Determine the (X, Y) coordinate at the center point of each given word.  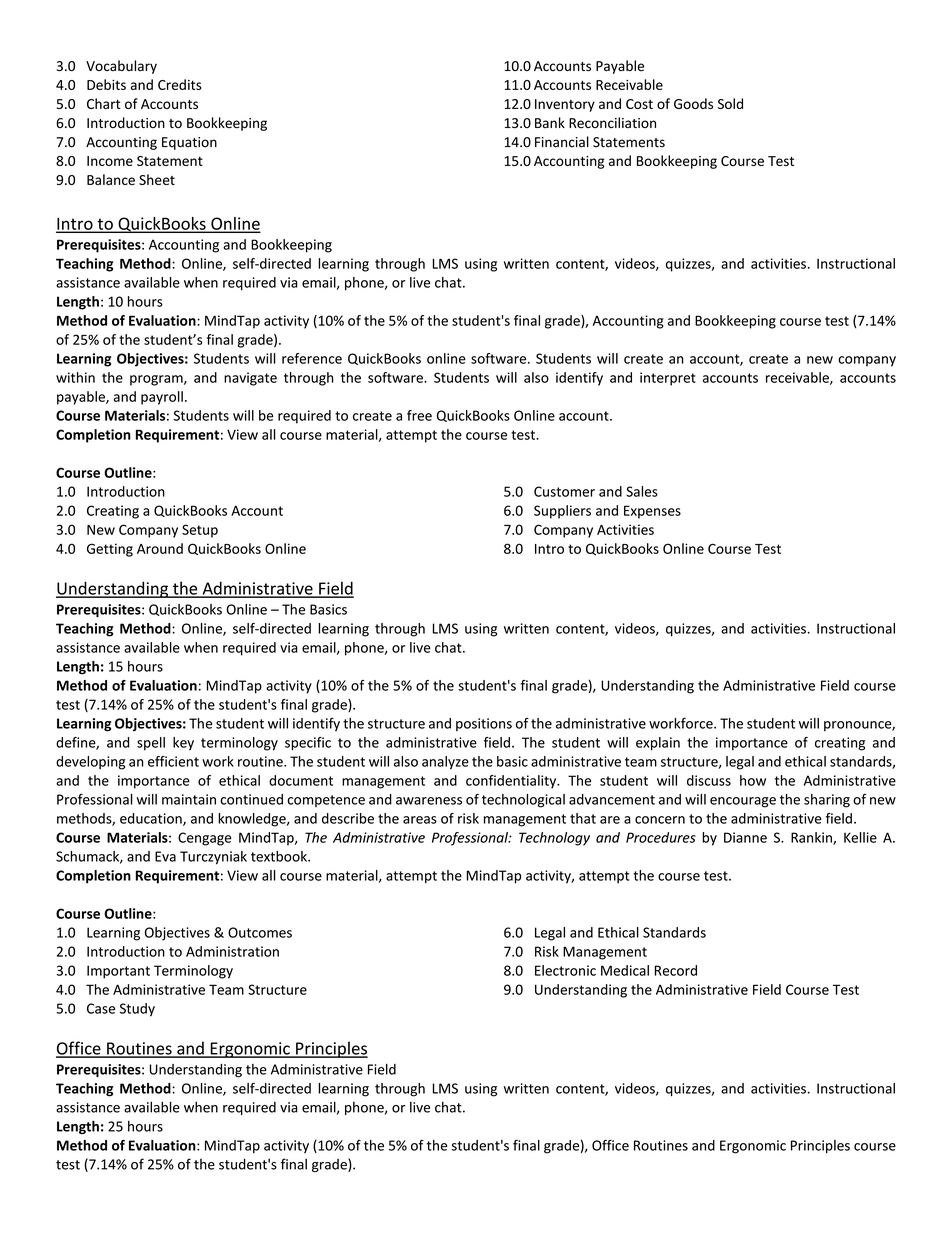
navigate (250, 379)
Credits (180, 84)
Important (118, 972)
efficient (173, 761)
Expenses (652, 512)
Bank (550, 122)
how (753, 780)
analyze (445, 763)
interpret (668, 379)
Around (160, 548)
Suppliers (562, 512)
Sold (730, 103)
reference (312, 358)
